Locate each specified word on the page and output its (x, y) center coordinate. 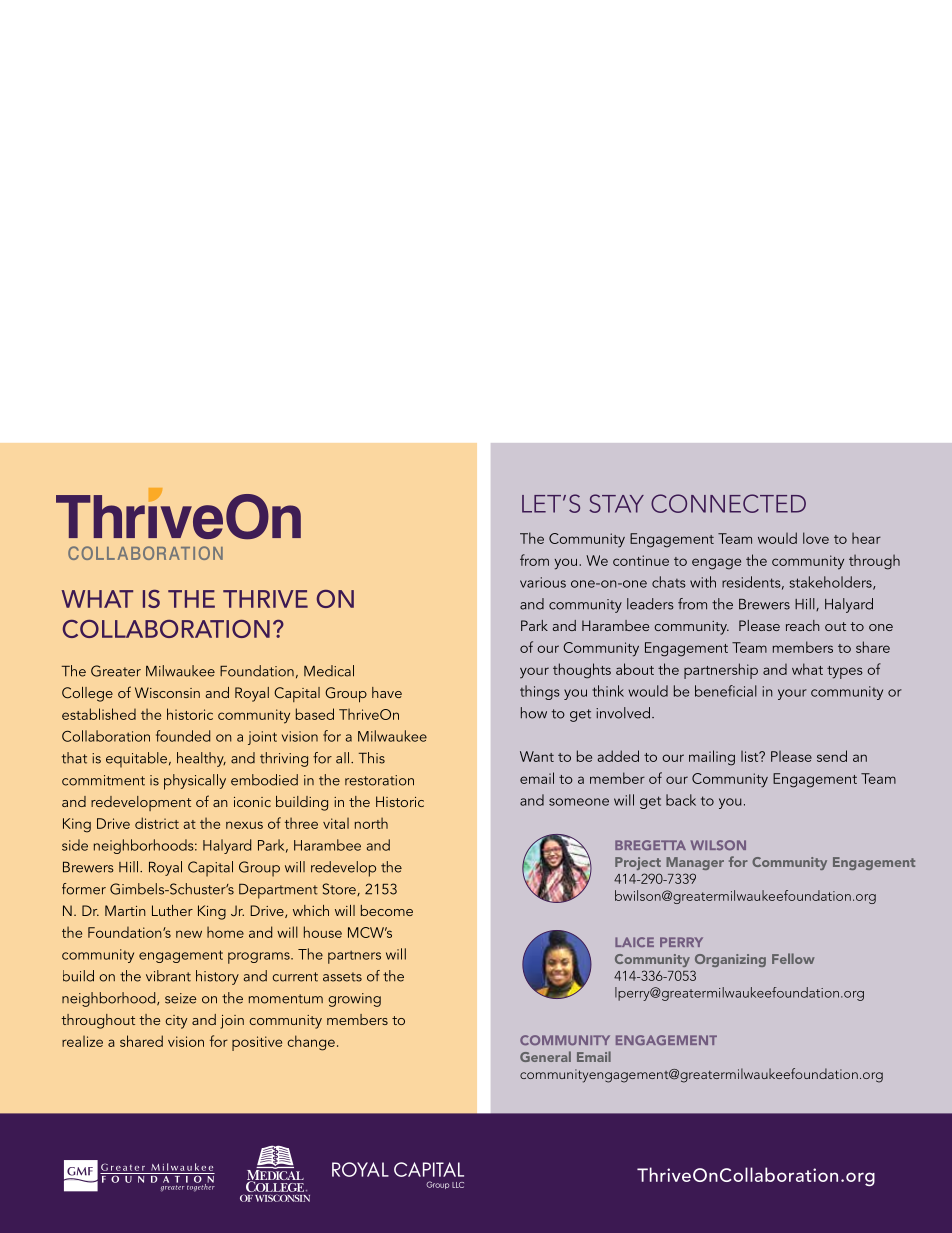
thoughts (582, 671)
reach (803, 625)
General (545, 1056)
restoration (379, 780)
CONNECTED (728, 503)
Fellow (793, 958)
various (543, 582)
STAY (616, 503)
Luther (172, 910)
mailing (712, 758)
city (176, 1022)
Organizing (730, 960)
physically (195, 782)
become (387, 910)
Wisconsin (167, 692)
